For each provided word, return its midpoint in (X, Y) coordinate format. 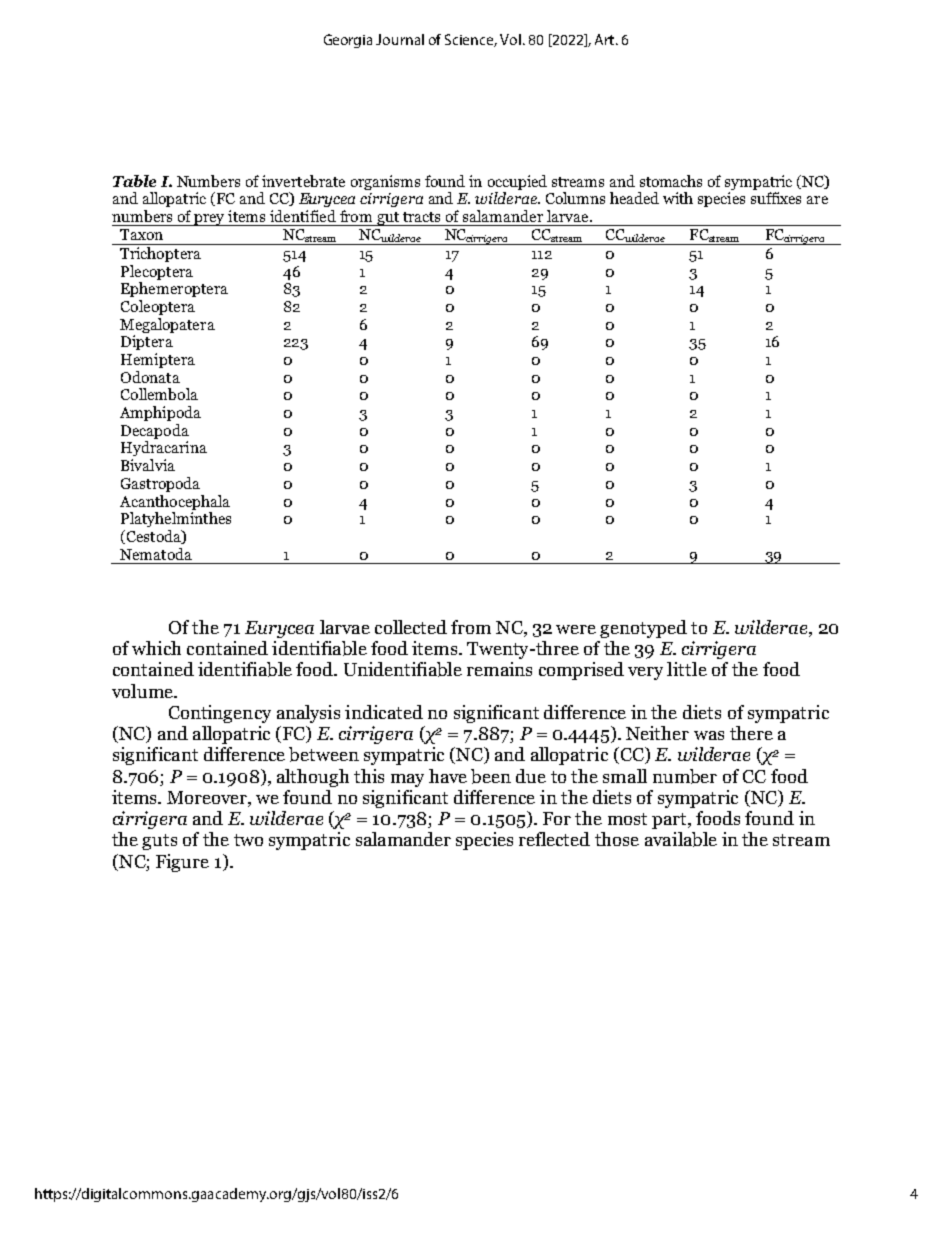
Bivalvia (148, 465)
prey (209, 220)
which (156, 648)
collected (411, 627)
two (248, 840)
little (687, 669)
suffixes (776, 198)
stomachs (671, 181)
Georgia (348, 41)
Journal (400, 39)
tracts (421, 217)
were (576, 629)
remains (499, 669)
